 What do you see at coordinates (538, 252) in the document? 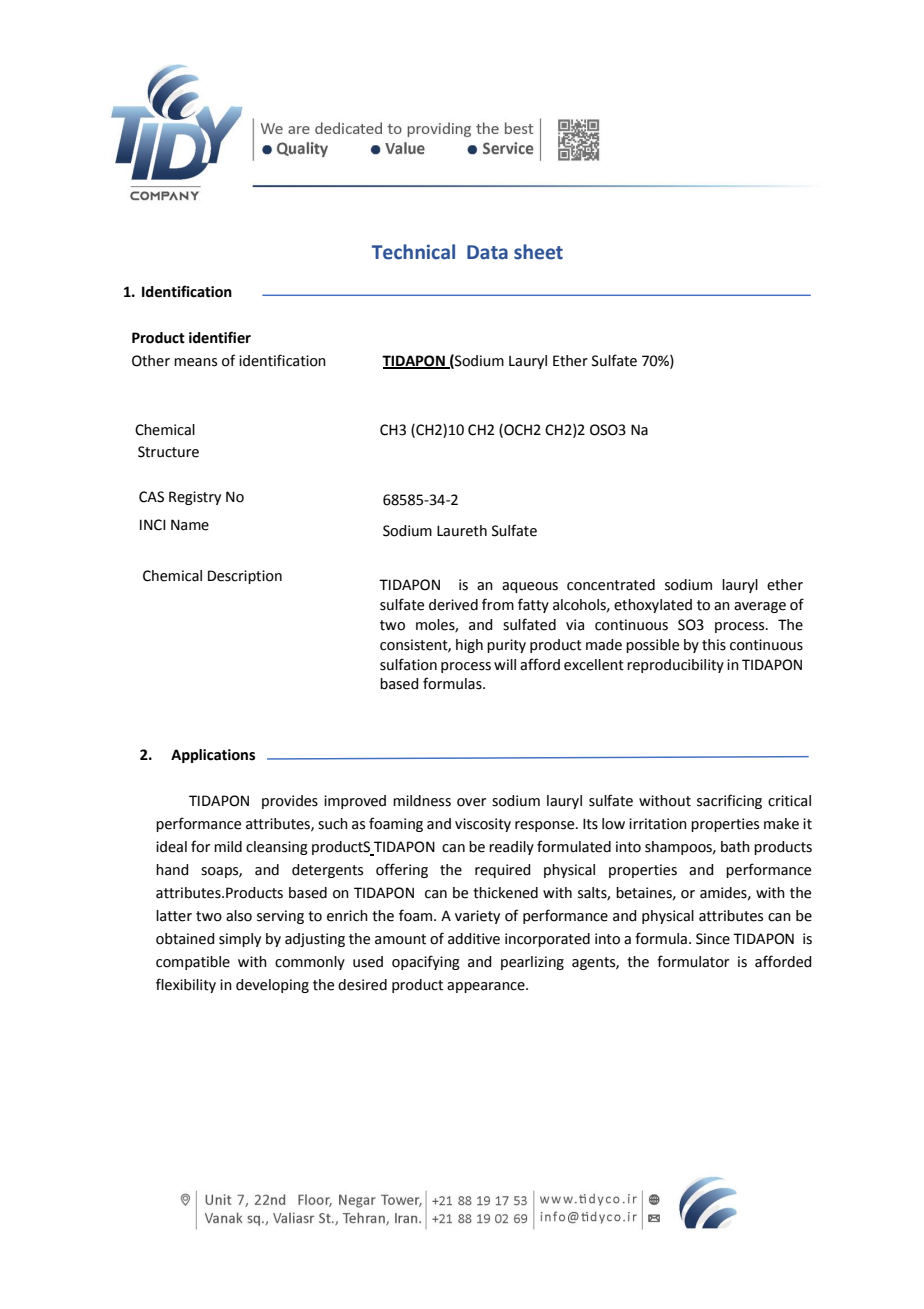
I see `sheet` at bounding box center [538, 252].
